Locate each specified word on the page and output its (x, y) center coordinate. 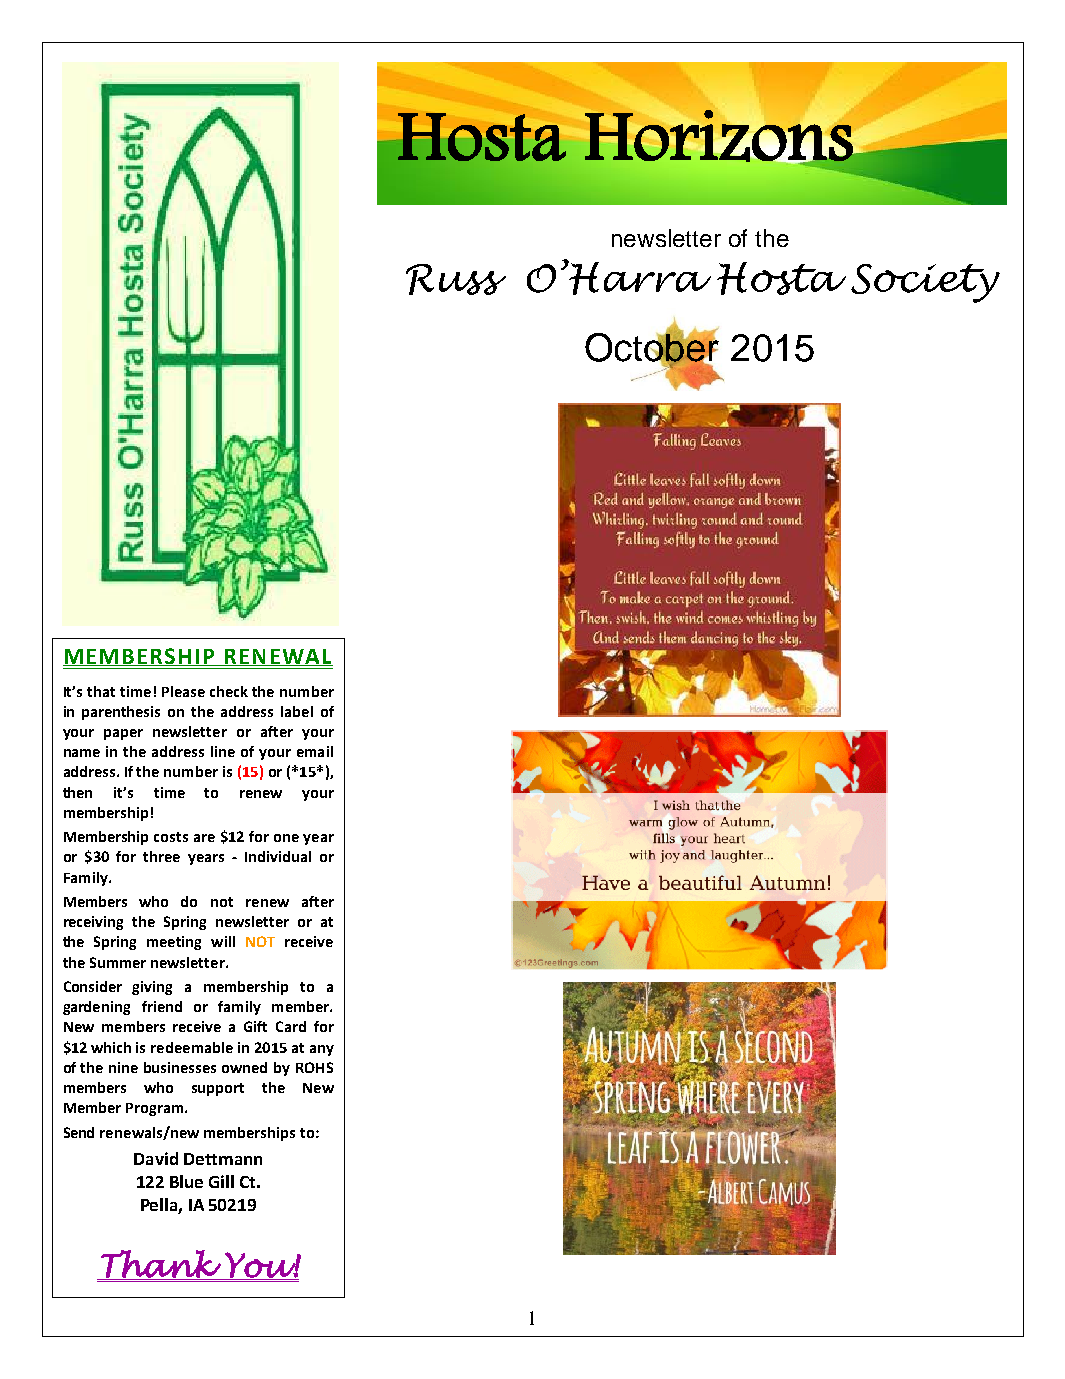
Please (183, 691)
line (223, 751)
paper (123, 734)
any (322, 1050)
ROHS (314, 1067)
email (315, 751)
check (229, 691)
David (156, 1158)
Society (925, 283)
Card (291, 1026)
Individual (278, 856)
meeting (174, 943)
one (286, 838)
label (297, 711)
